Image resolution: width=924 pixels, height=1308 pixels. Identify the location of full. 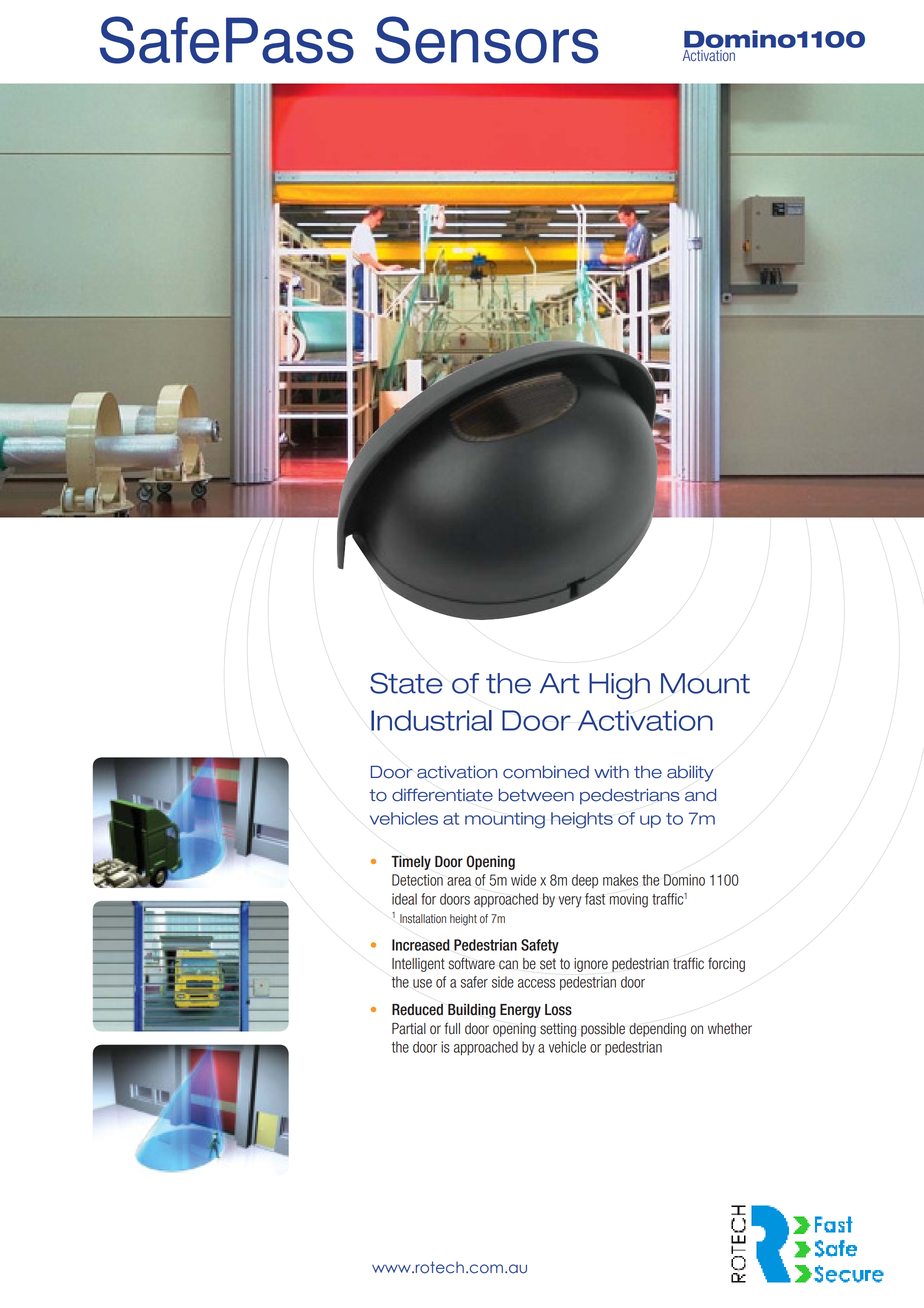
(452, 1028).
